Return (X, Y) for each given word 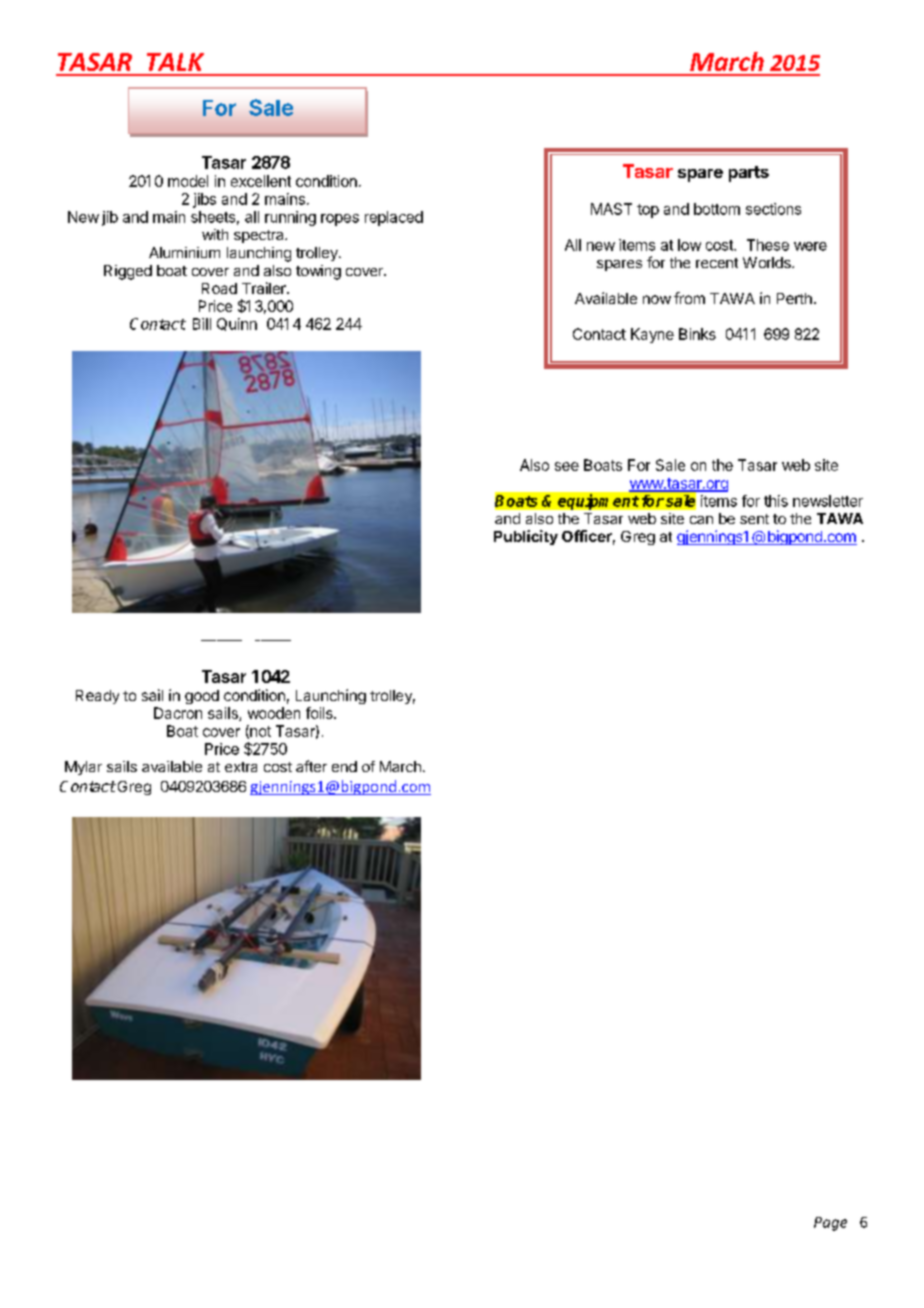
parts (749, 174)
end (344, 766)
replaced (394, 218)
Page (830, 1224)
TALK (175, 62)
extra (241, 767)
